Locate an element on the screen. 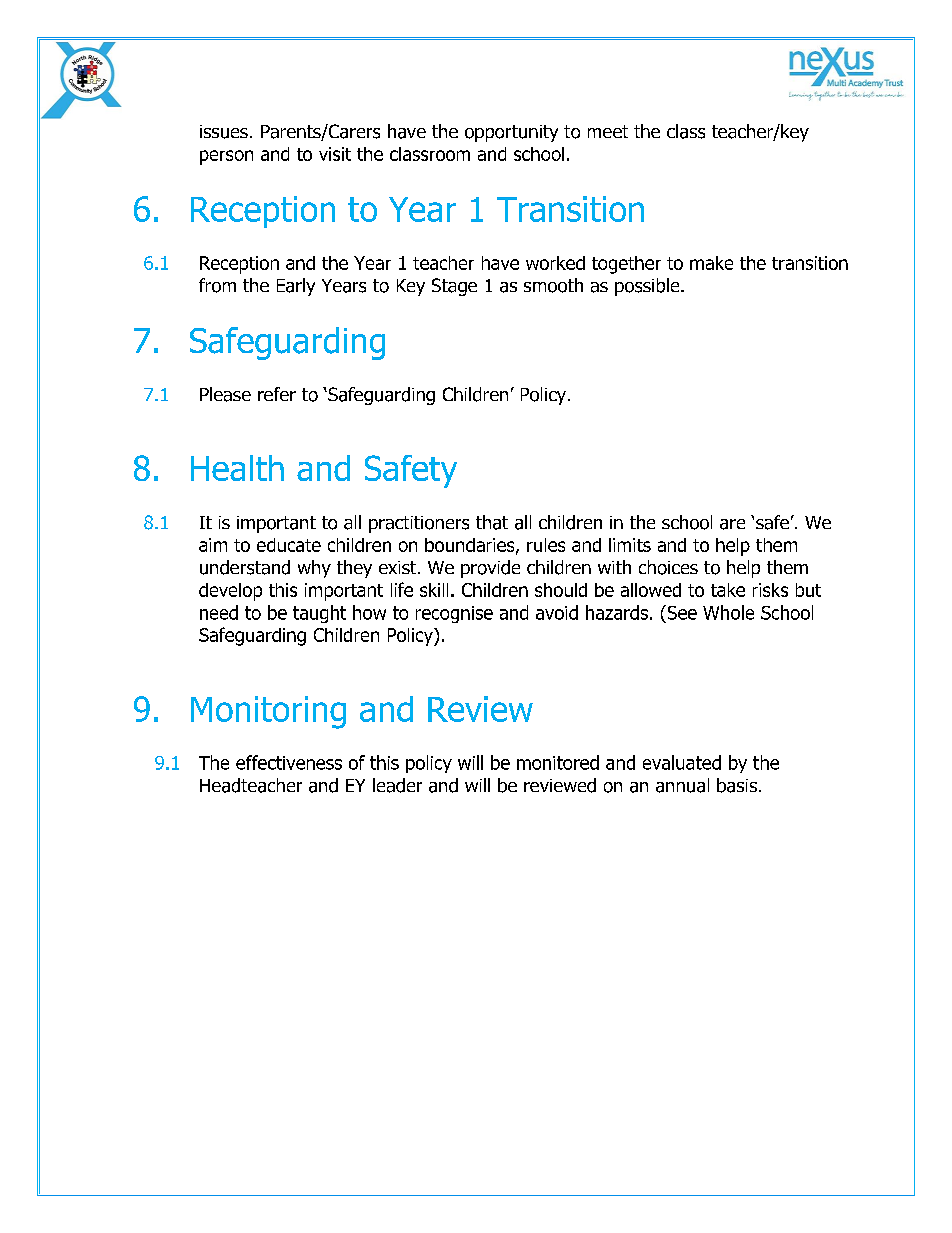 The width and height of the screenshot is (952, 1233). opportunity is located at coordinates (511, 133).
